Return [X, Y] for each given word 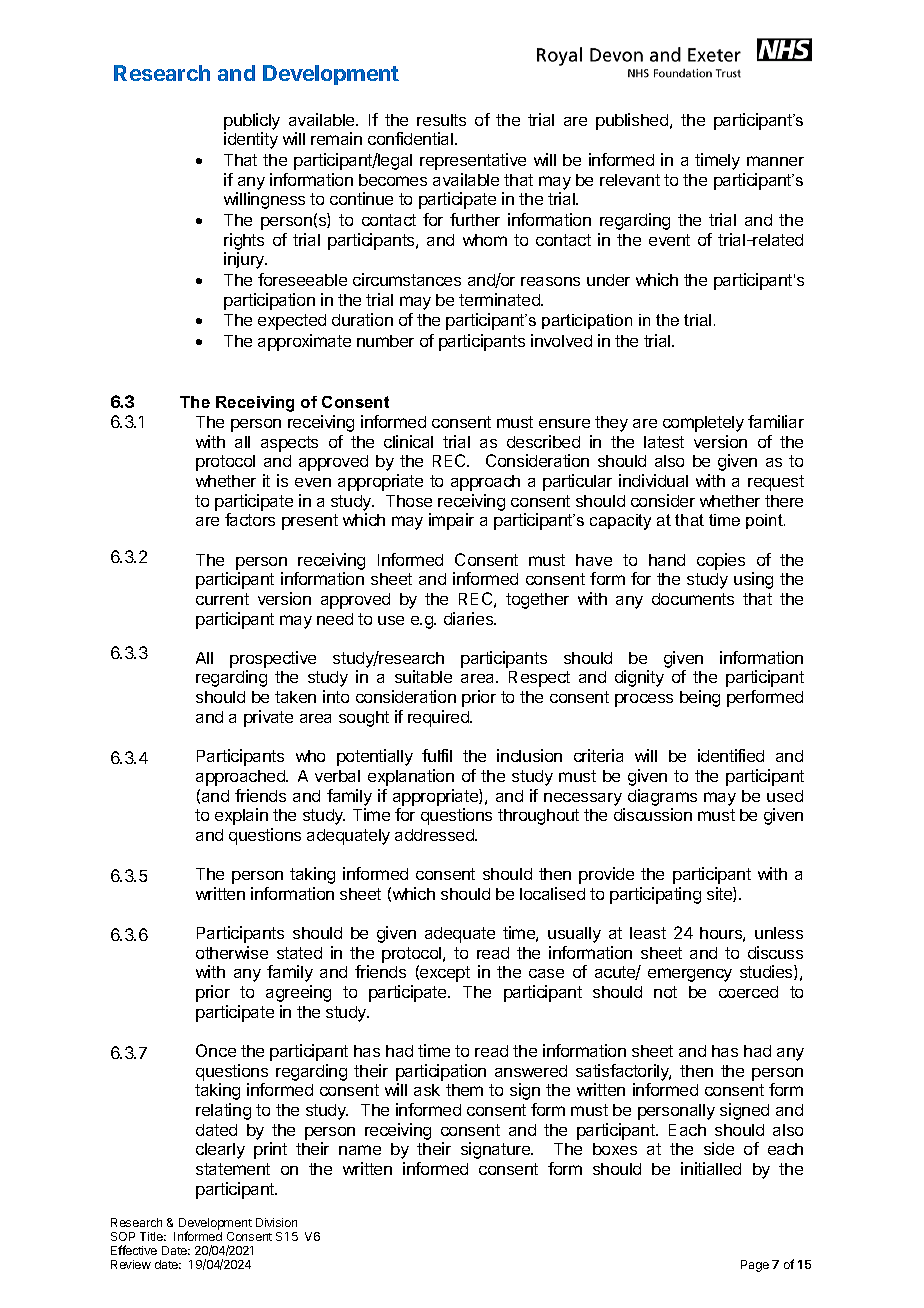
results [441, 120]
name [360, 1150]
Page [755, 1266]
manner [775, 161]
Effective [134, 1250]
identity [251, 140]
